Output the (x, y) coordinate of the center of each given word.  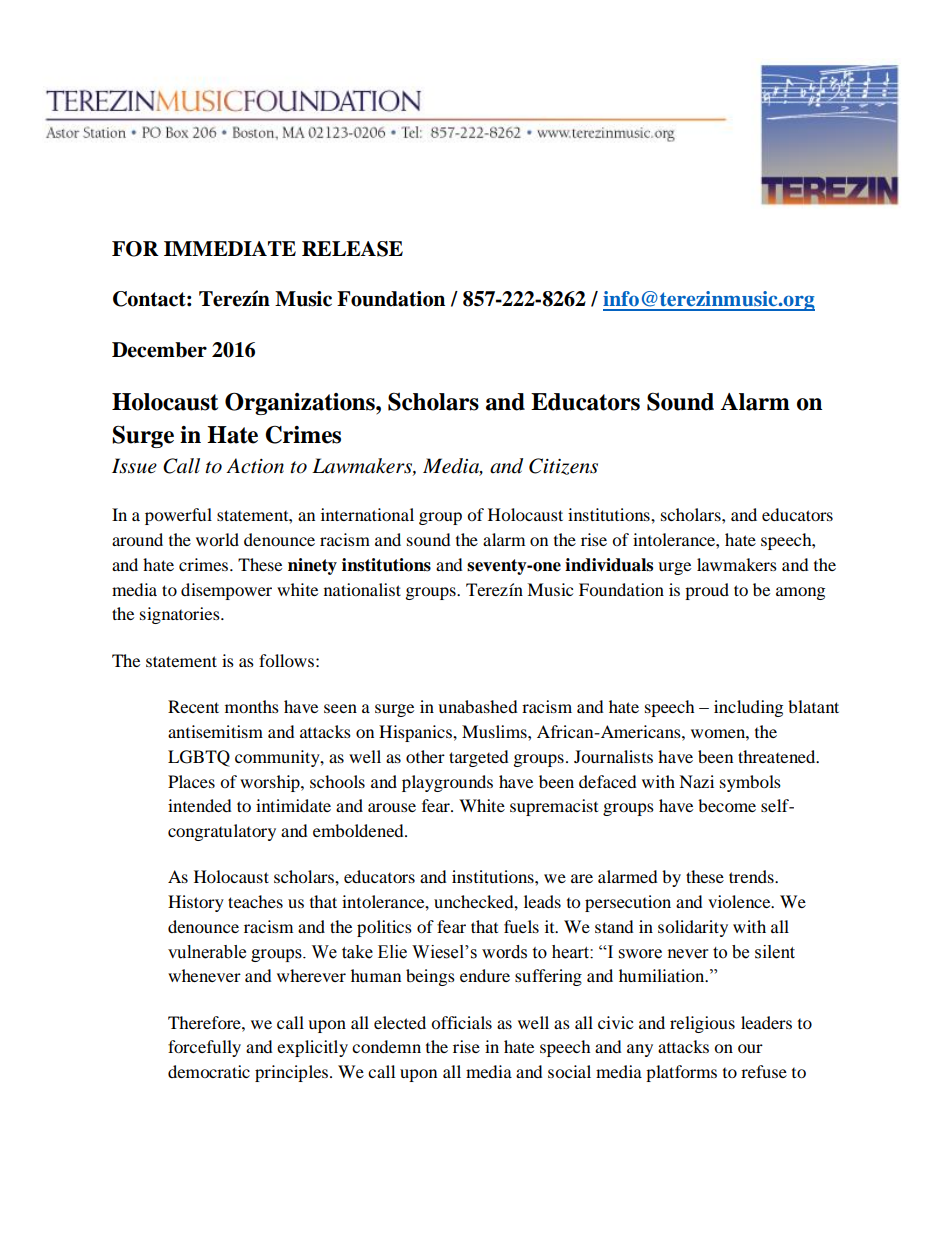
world (217, 539)
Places (191, 781)
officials (461, 1022)
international (367, 514)
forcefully (204, 1048)
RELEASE (352, 249)
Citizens (563, 466)
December (159, 350)
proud (707, 591)
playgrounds (447, 783)
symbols (750, 783)
